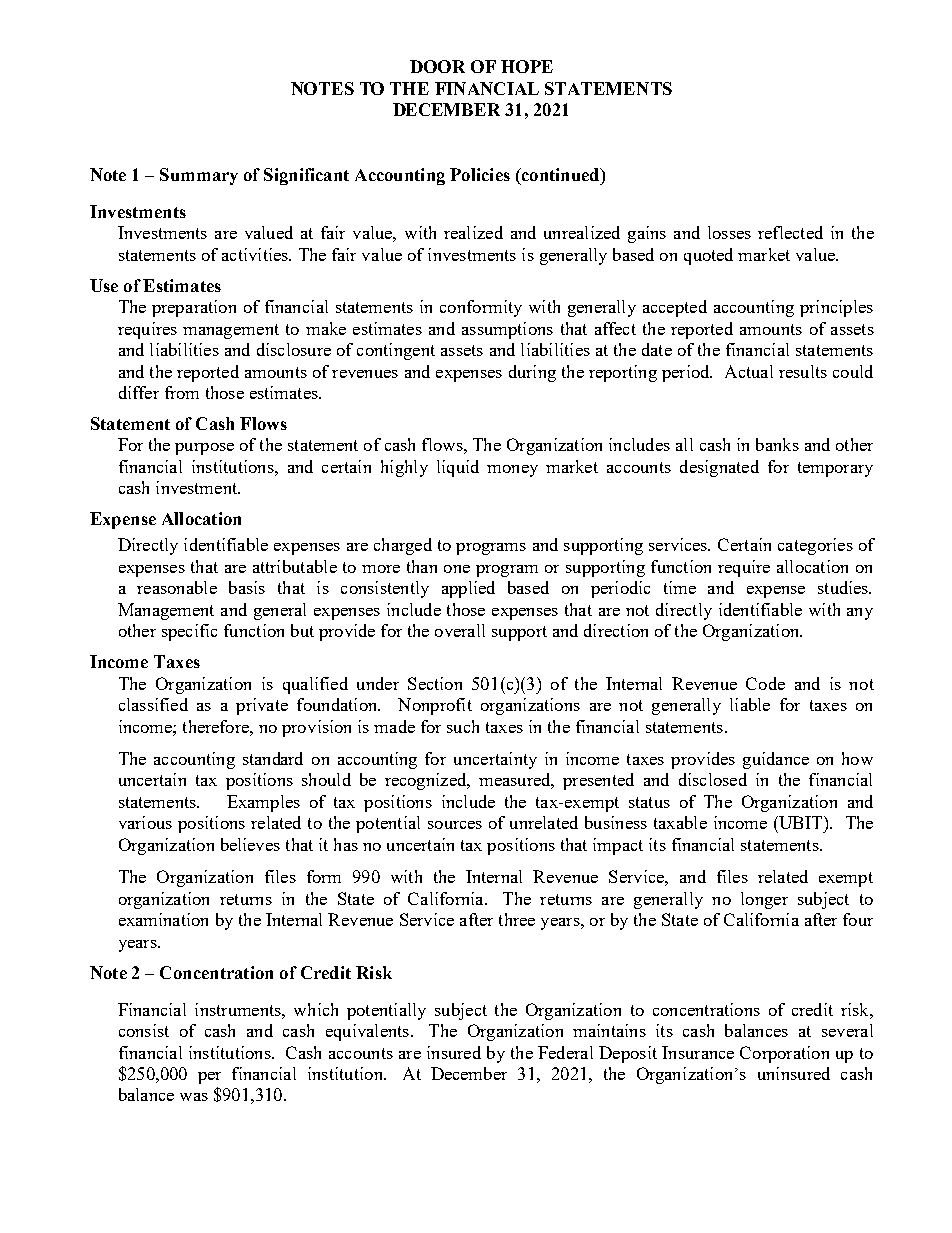 This screenshot has height=1233, width=952. I want to click on believes, so click(250, 844).
